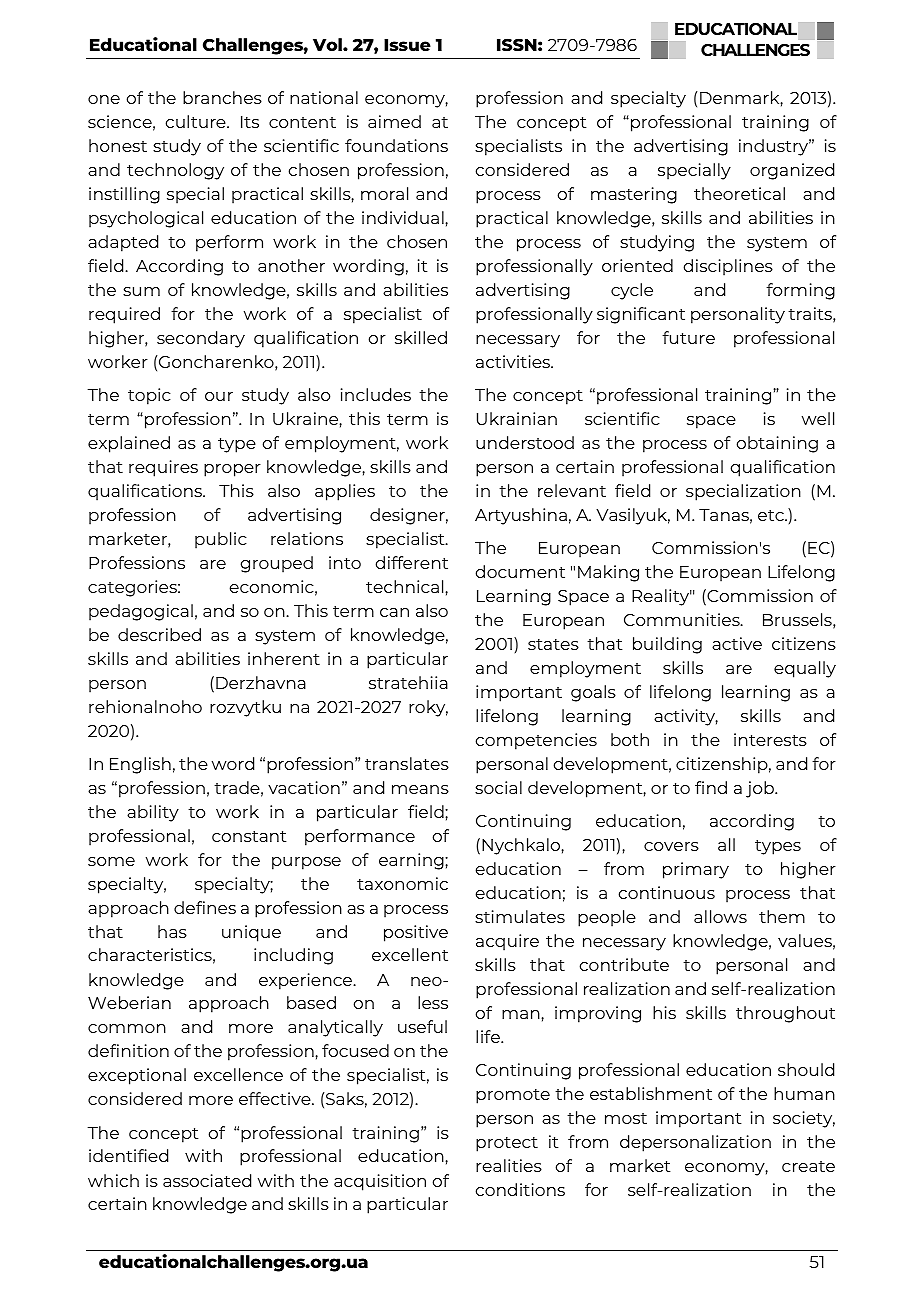 This page has width=924, height=1308. What do you see at coordinates (404, 586) in the page?
I see `technical` at bounding box center [404, 586].
